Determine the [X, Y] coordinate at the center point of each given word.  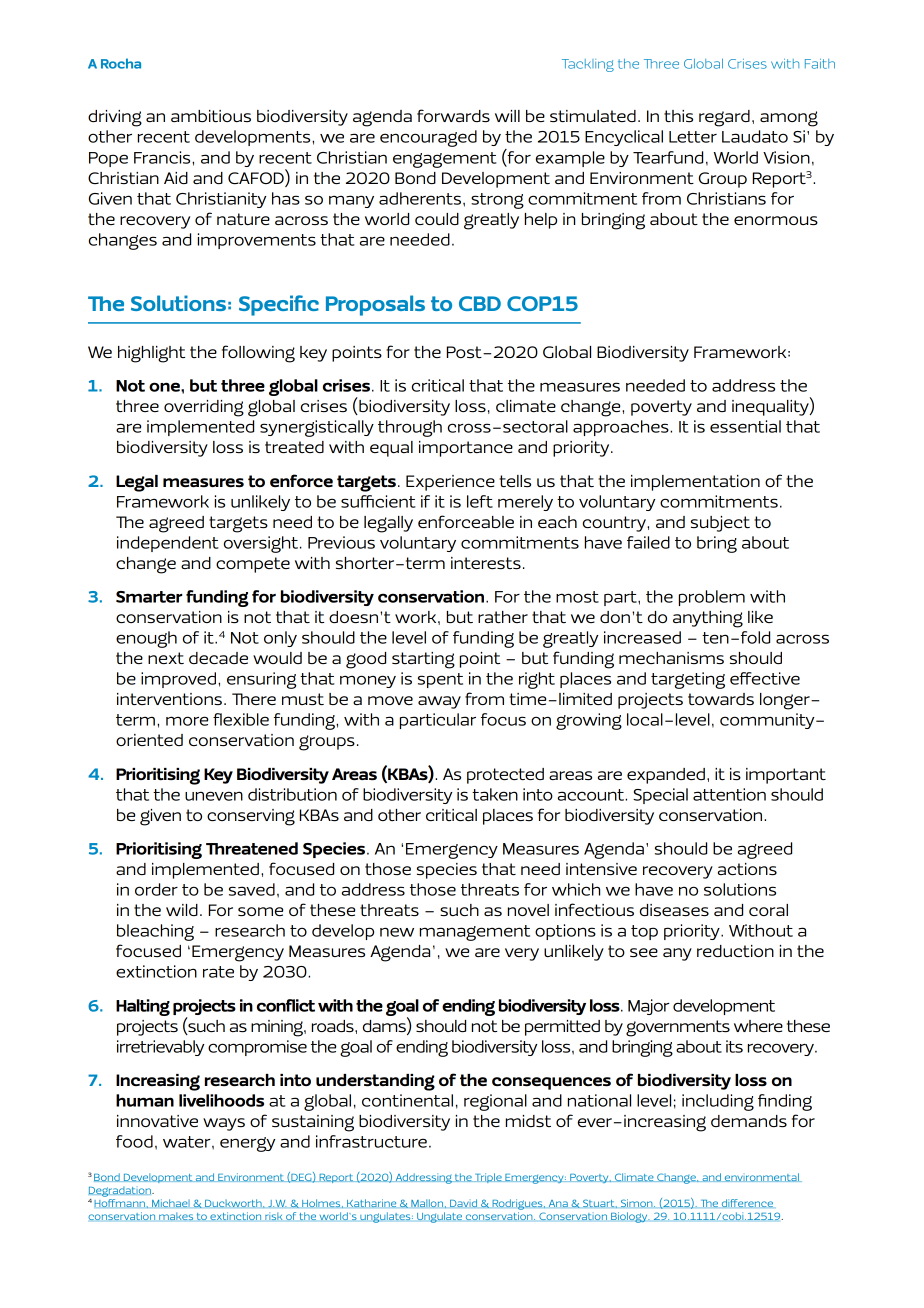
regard [724, 118]
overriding [204, 408]
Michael [171, 1203]
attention [729, 794]
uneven [214, 796]
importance [466, 449]
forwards [453, 115]
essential [745, 426]
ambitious [211, 116]
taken [495, 794]
